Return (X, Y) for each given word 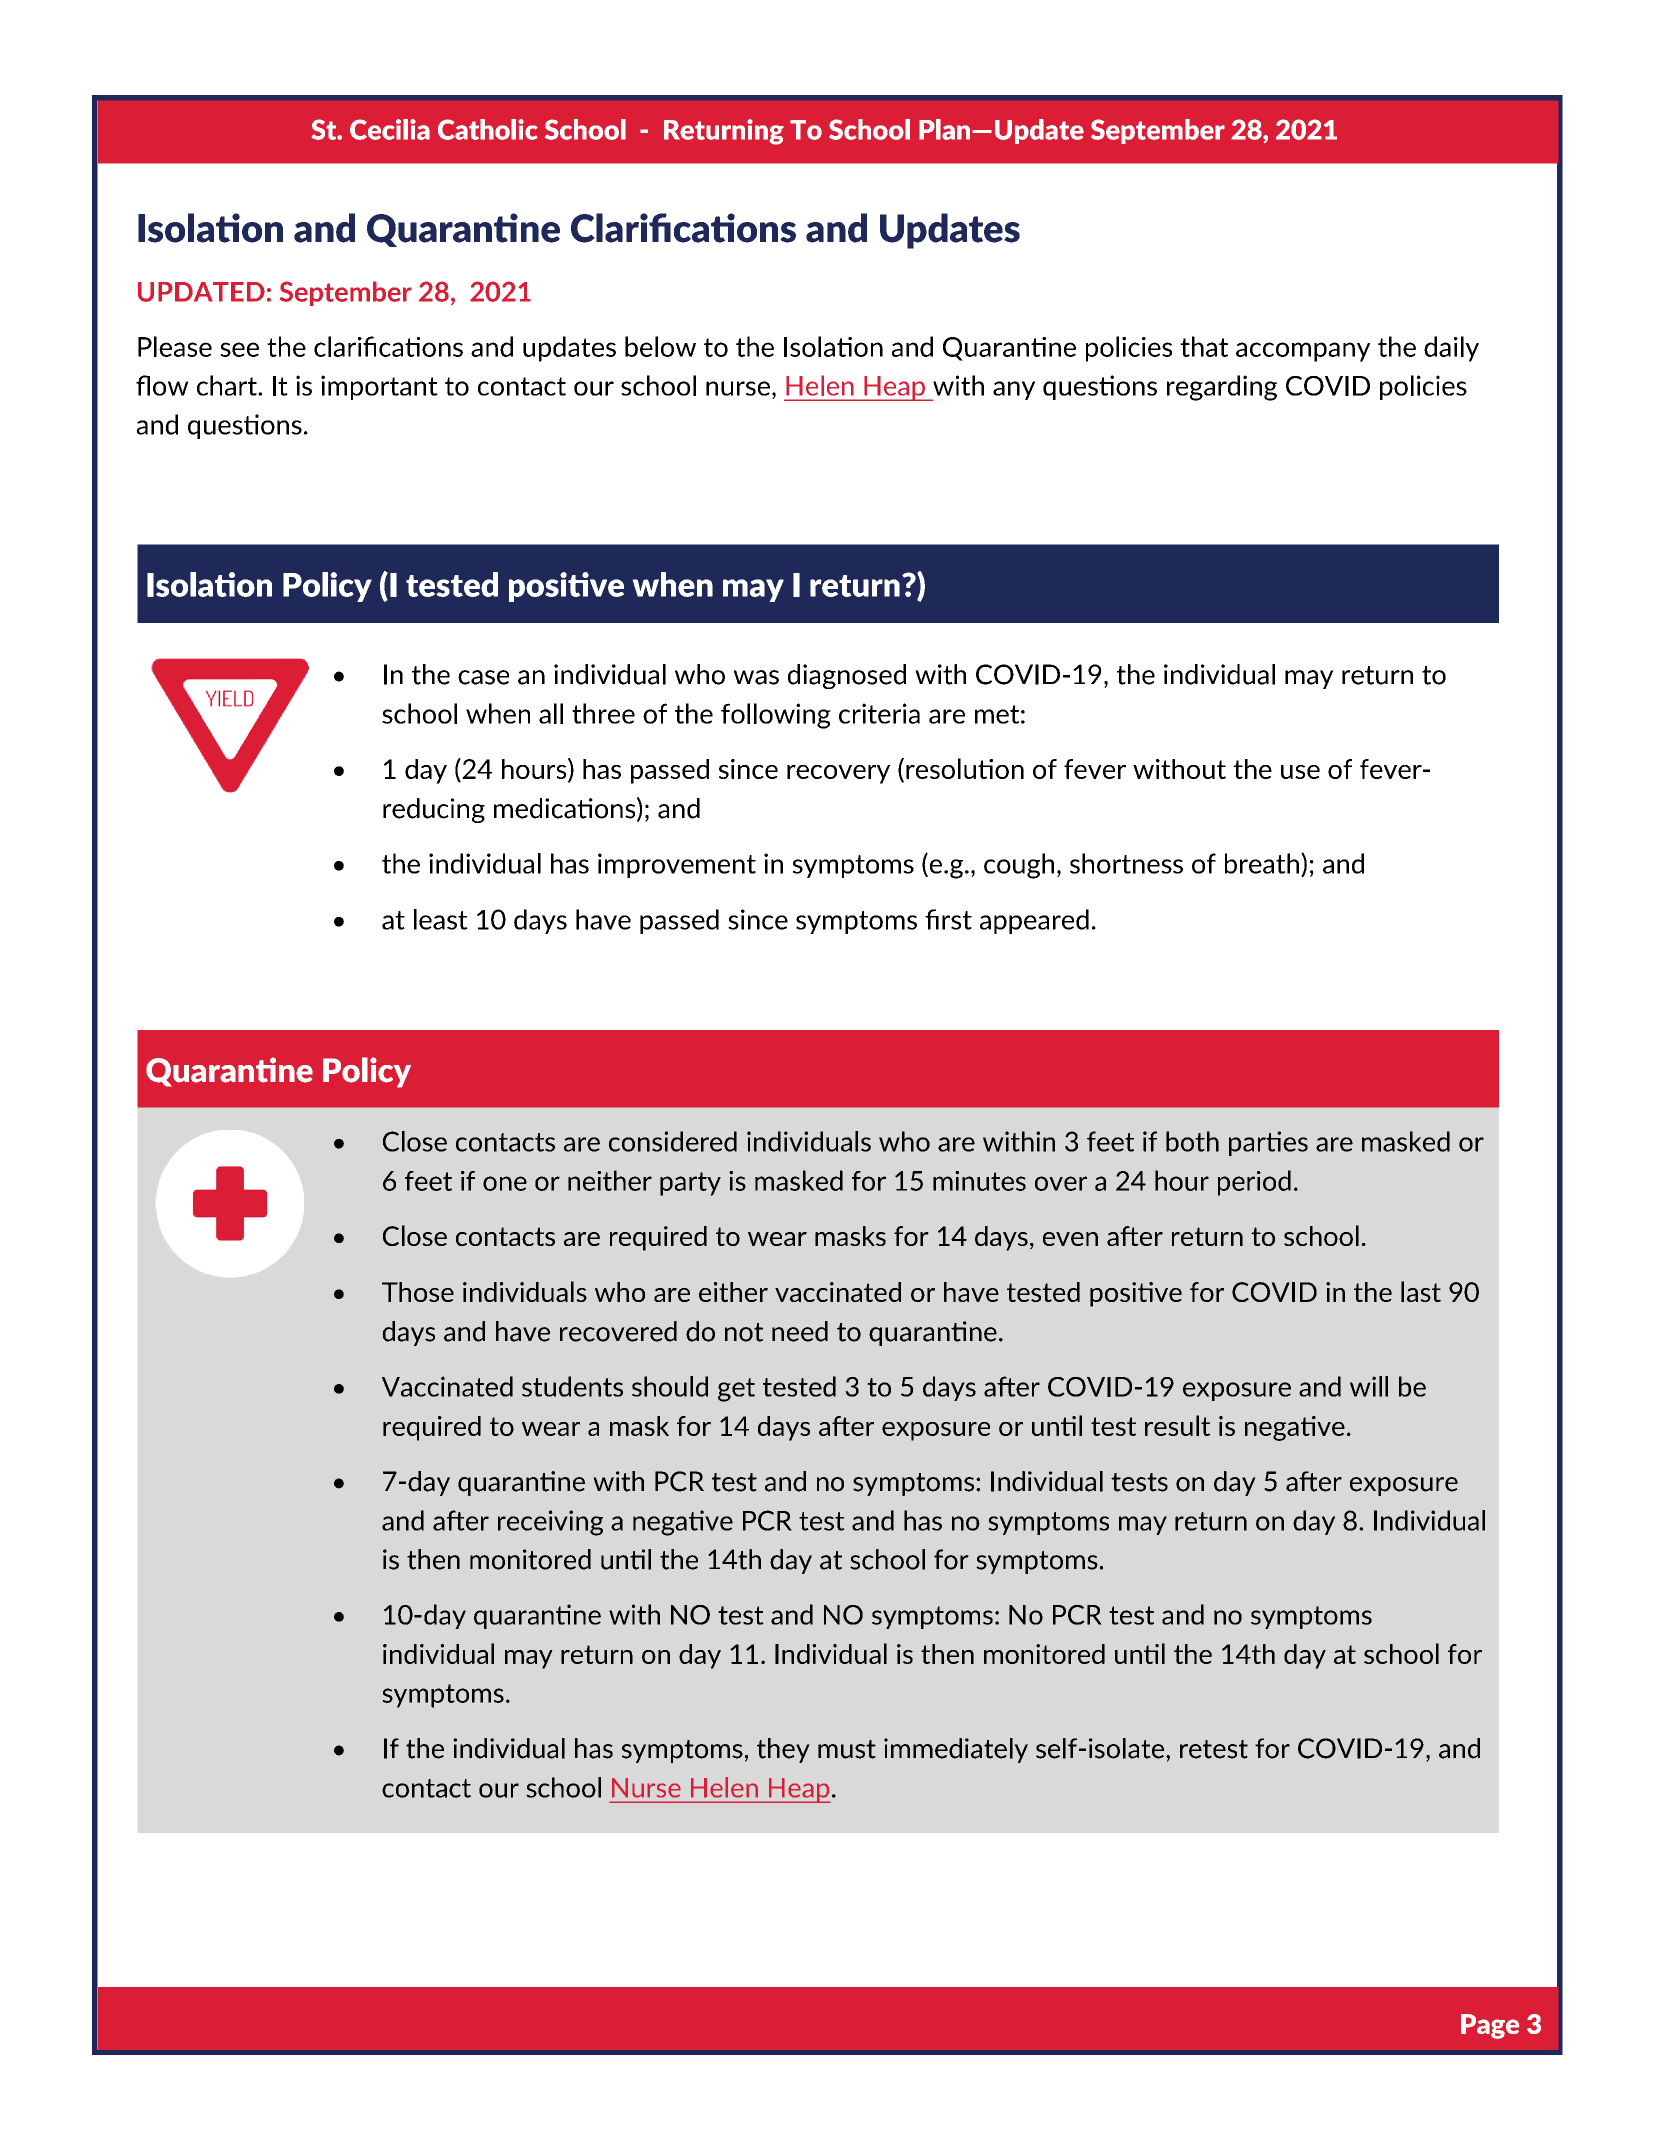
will (1369, 1386)
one (505, 1183)
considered (673, 1141)
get (736, 1390)
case (483, 677)
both (1192, 1141)
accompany (1303, 352)
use (1300, 772)
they (783, 1750)
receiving (550, 1523)
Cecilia (390, 129)
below (660, 346)
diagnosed (847, 676)
